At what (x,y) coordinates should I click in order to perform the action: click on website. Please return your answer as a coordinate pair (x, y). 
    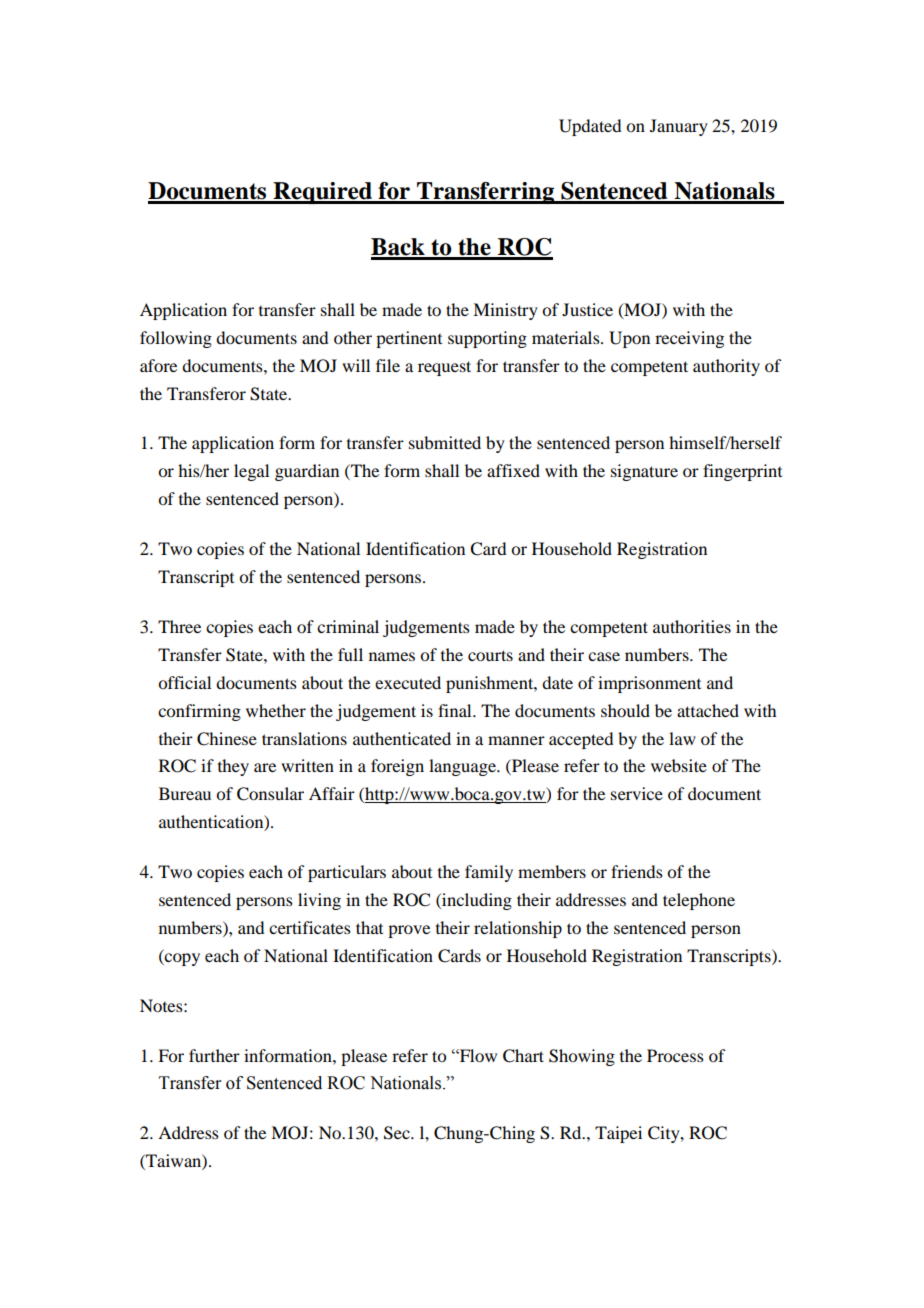
    Looking at the image, I should click on (679, 765).
